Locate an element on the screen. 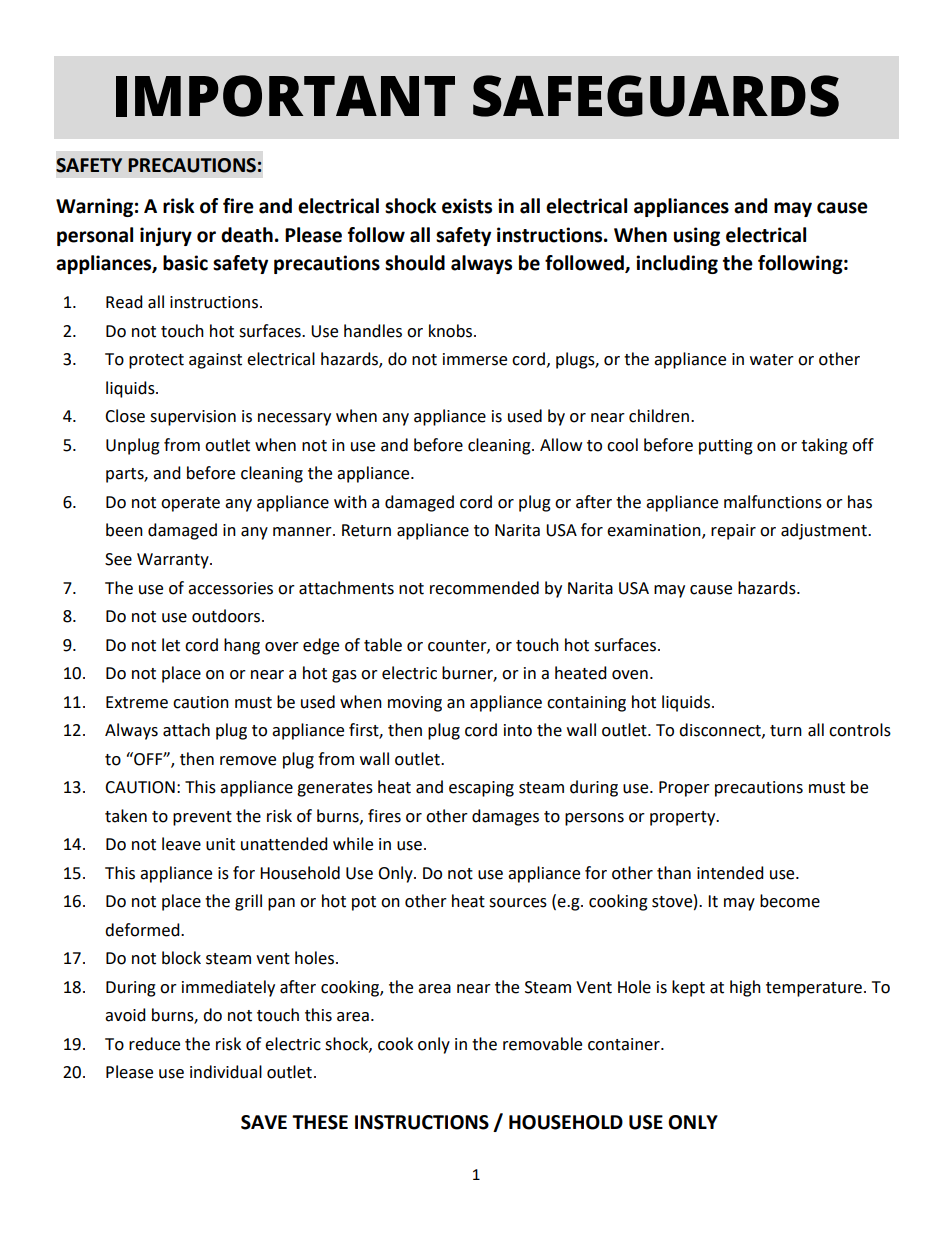 The width and height of the screenshot is (952, 1233). immerse is located at coordinates (475, 359).
